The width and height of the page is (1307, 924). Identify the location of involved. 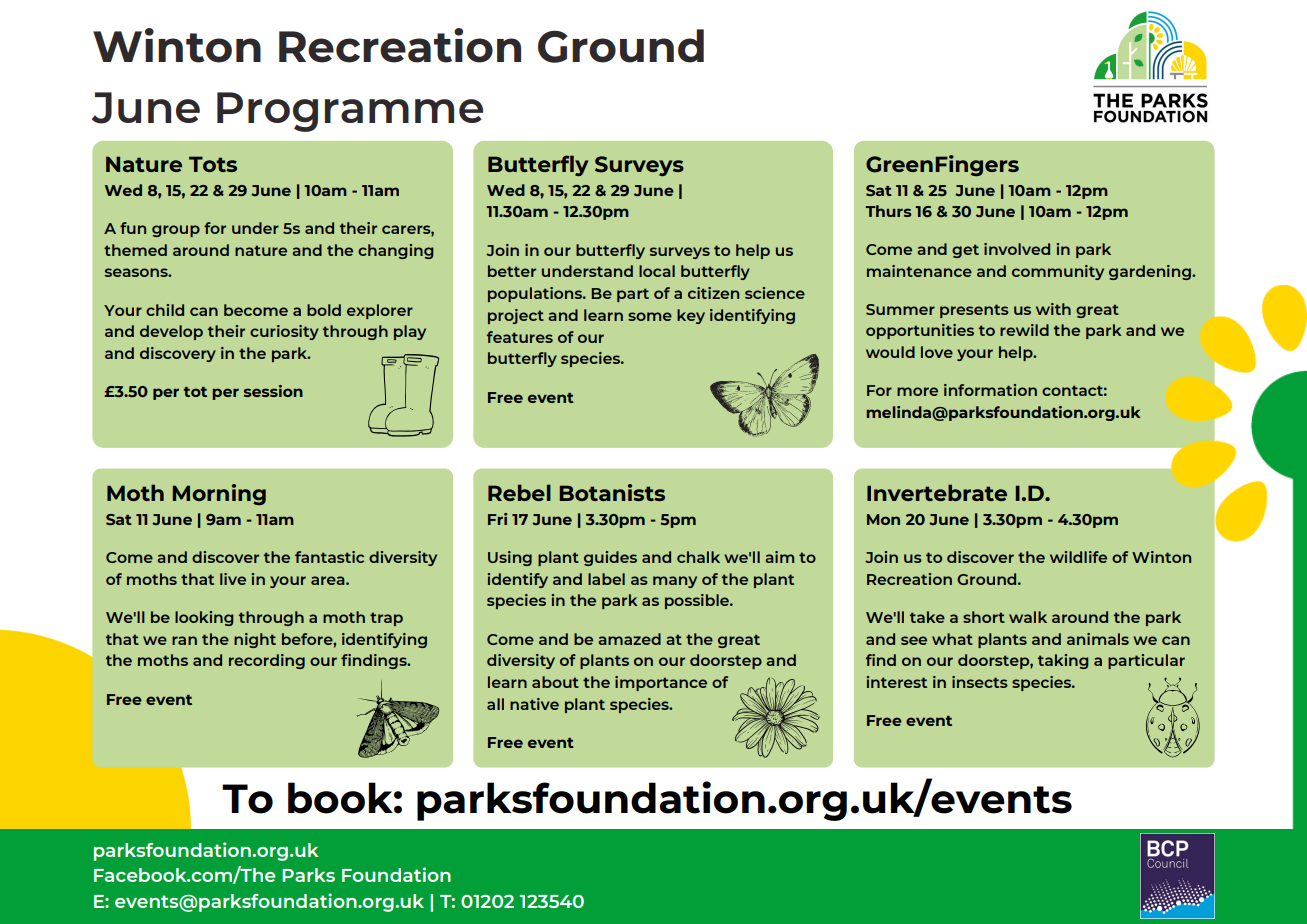
(1017, 249).
